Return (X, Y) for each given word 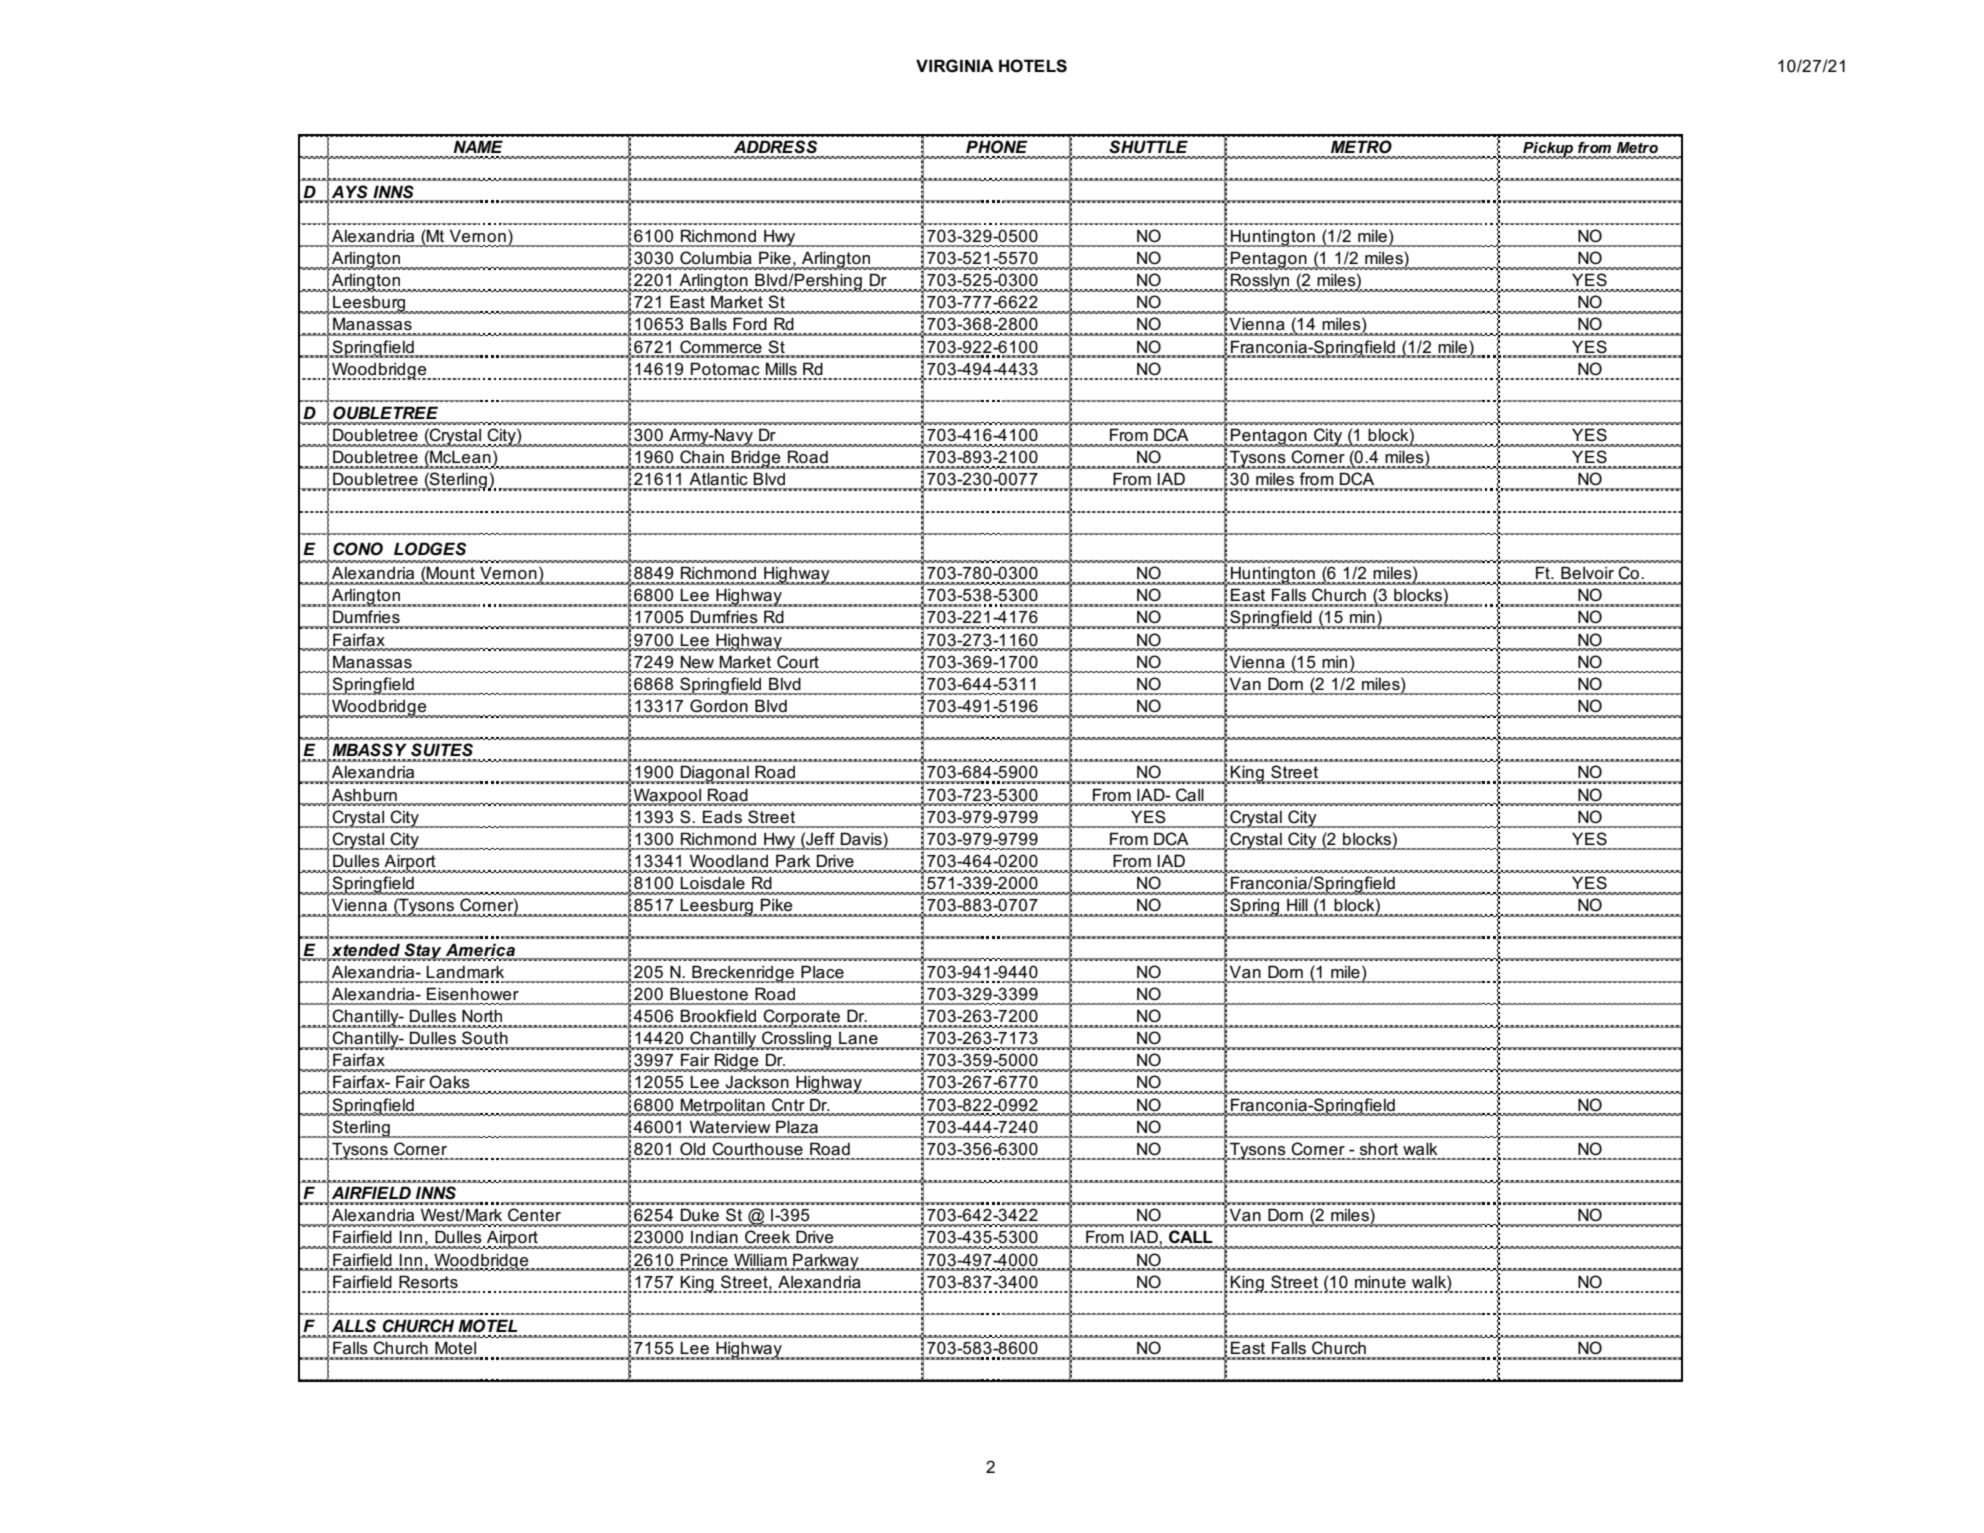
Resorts (428, 1282)
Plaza (797, 1127)
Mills (781, 369)
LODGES (430, 549)
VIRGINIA (954, 66)
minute (1380, 1282)
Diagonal (715, 774)
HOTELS (1033, 66)
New (697, 662)
